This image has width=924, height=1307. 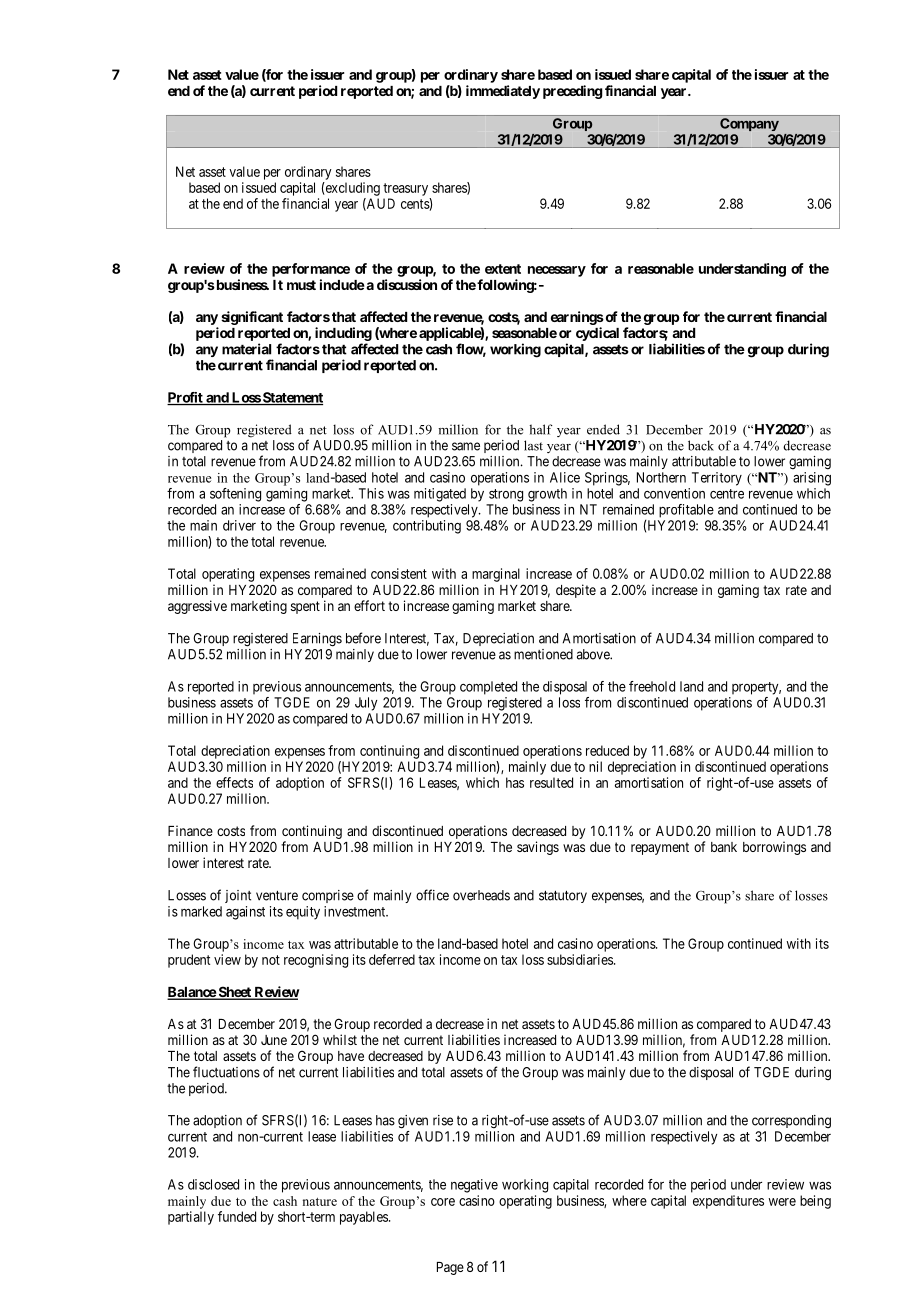 I want to click on negative, so click(x=474, y=1186).
